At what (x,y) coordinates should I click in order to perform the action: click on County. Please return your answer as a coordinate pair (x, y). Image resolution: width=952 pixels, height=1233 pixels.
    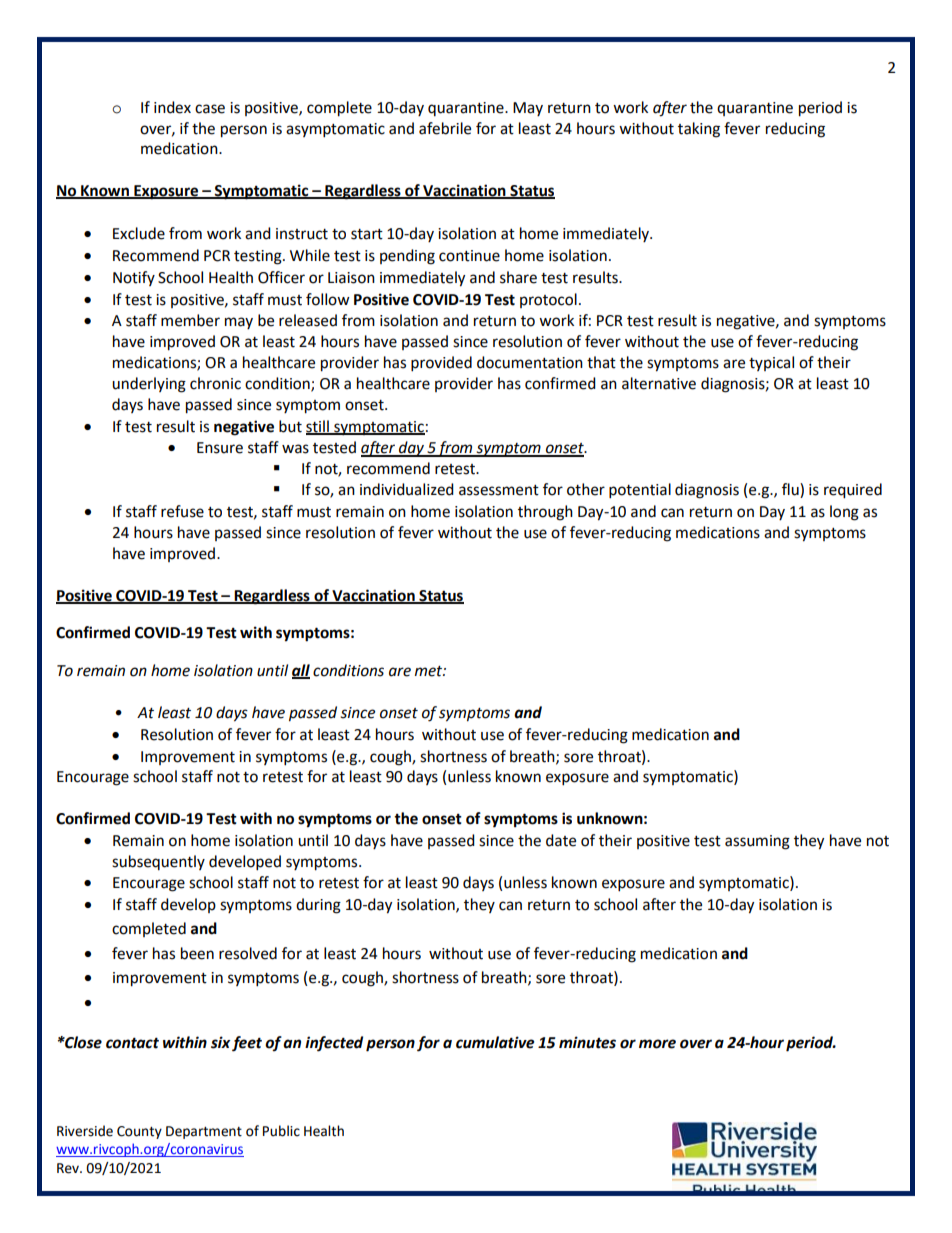
    Looking at the image, I should click on (139, 1132).
